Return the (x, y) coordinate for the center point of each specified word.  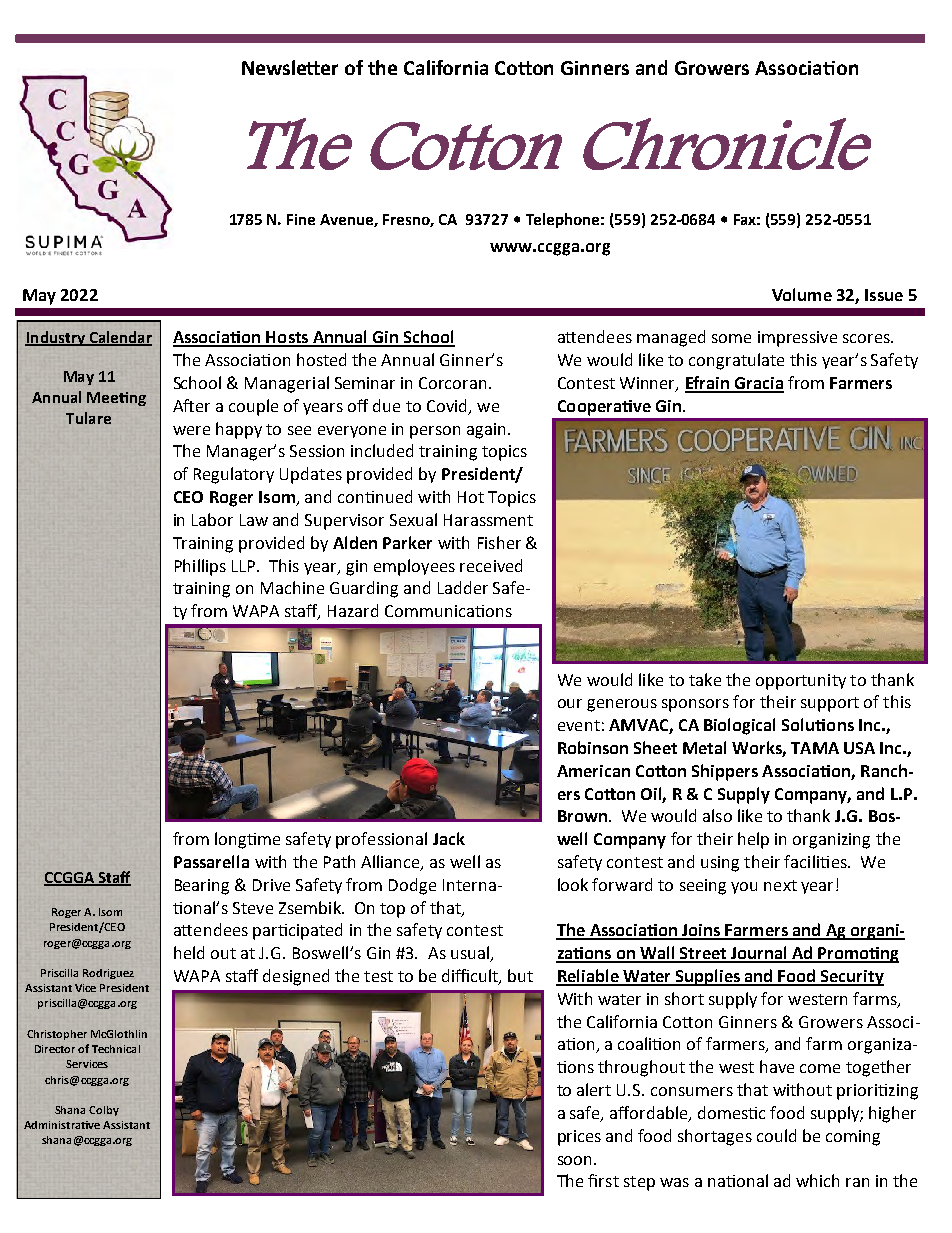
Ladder (463, 587)
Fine (301, 219)
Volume (802, 294)
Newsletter (290, 67)
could (776, 1135)
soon (576, 1160)
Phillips (200, 567)
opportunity (801, 682)
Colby (104, 1111)
